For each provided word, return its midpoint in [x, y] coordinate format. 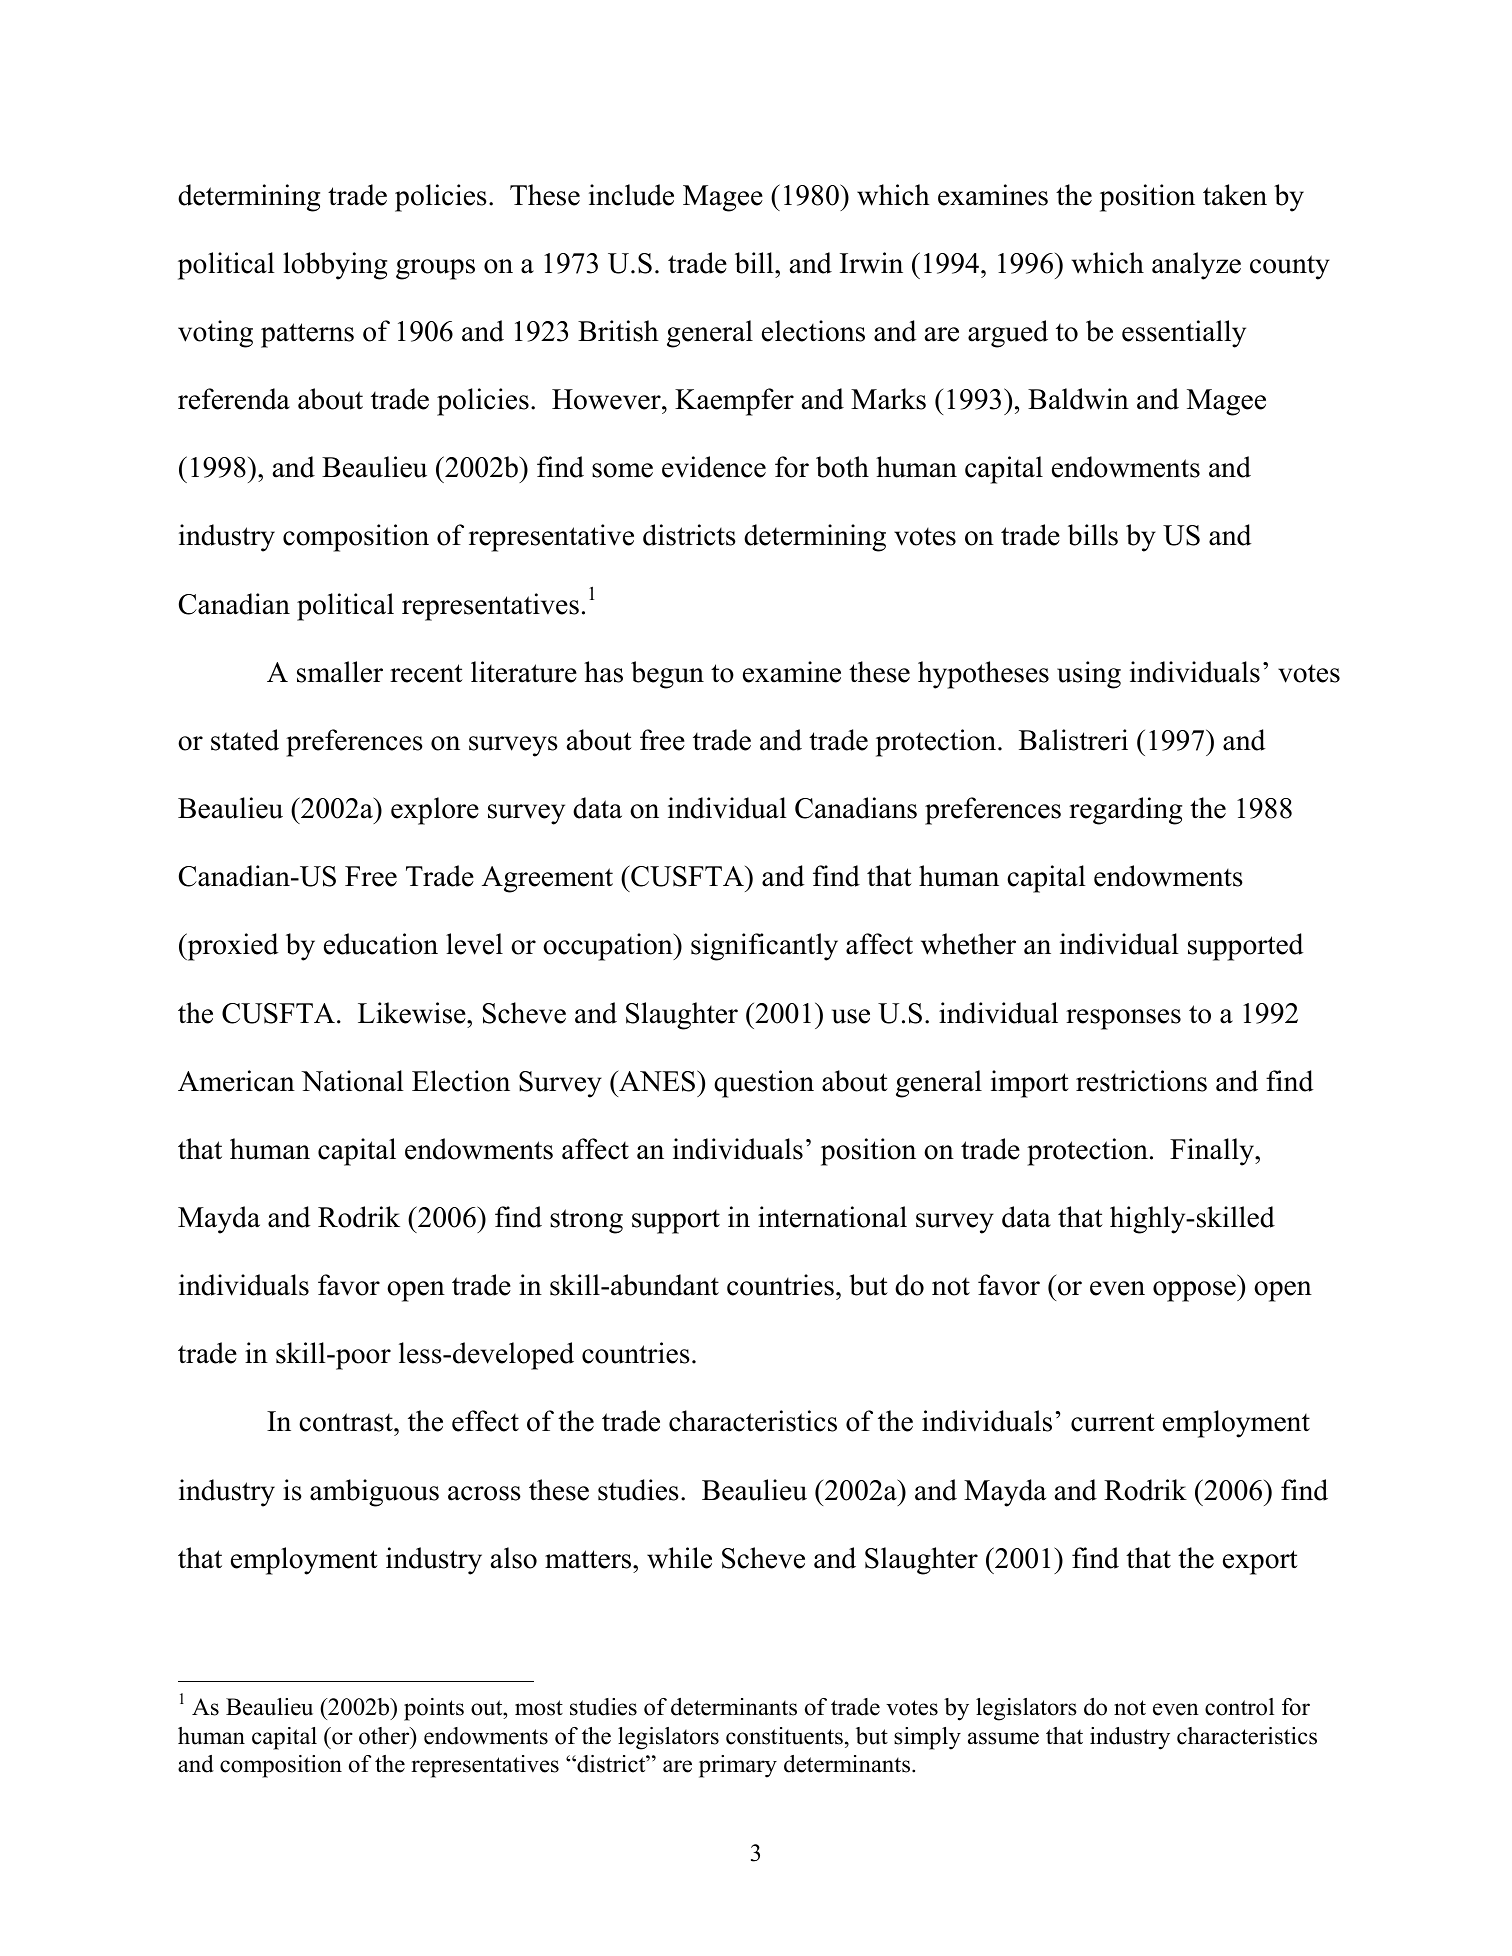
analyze [1196, 266]
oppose [1195, 1291]
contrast [347, 1422]
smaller [340, 672]
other [385, 1736]
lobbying [335, 266]
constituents [784, 1736]
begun [667, 675]
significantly [764, 947]
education [381, 944]
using [1089, 675]
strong [586, 1221]
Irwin [871, 263]
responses [1123, 1019]
